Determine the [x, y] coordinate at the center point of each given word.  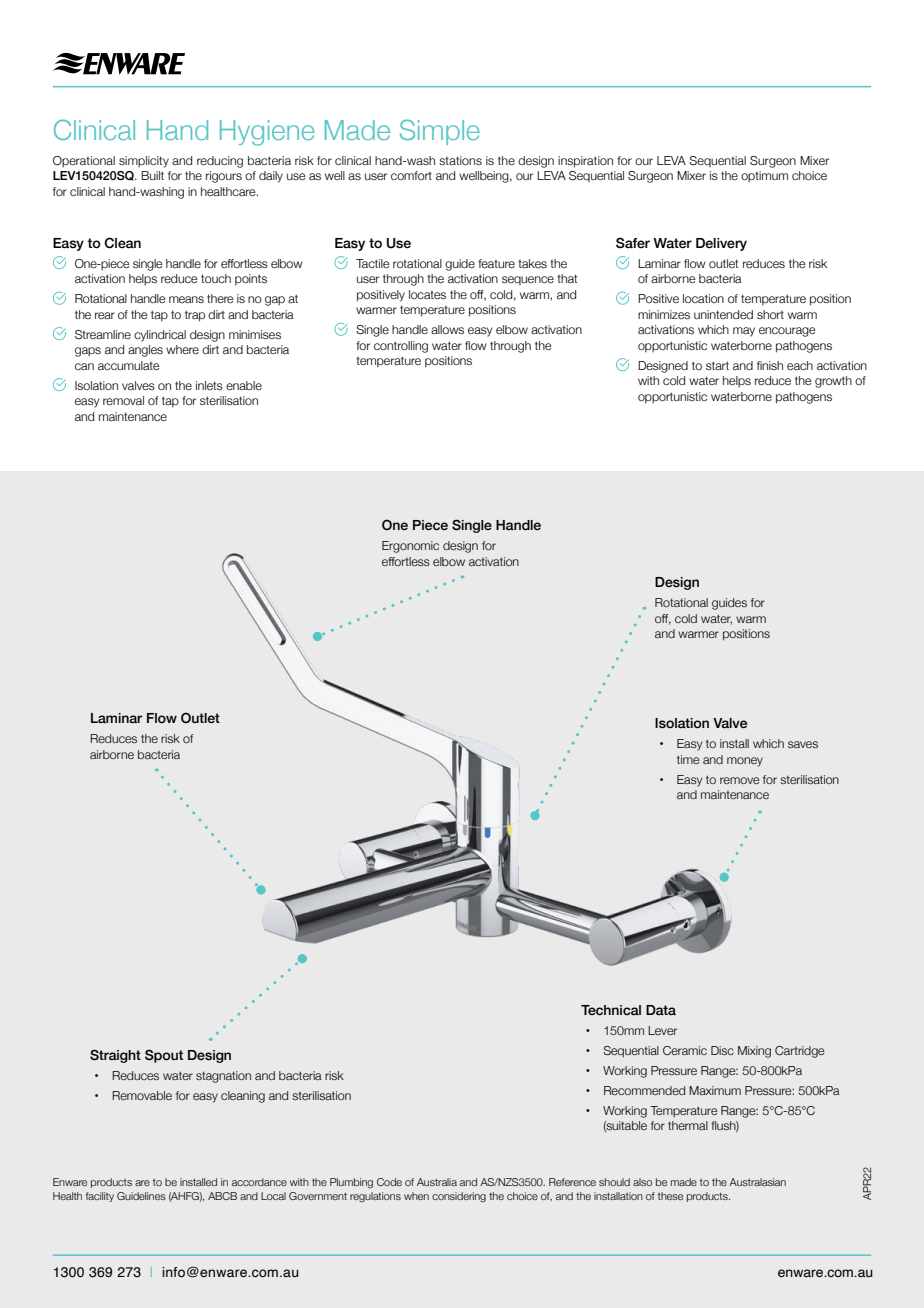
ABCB [222, 1196]
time [688, 759]
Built [152, 175]
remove [739, 780]
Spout [164, 1056]
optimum [764, 176]
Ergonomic [410, 547]
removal [123, 400]
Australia [437, 1182]
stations [460, 160]
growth [833, 382]
